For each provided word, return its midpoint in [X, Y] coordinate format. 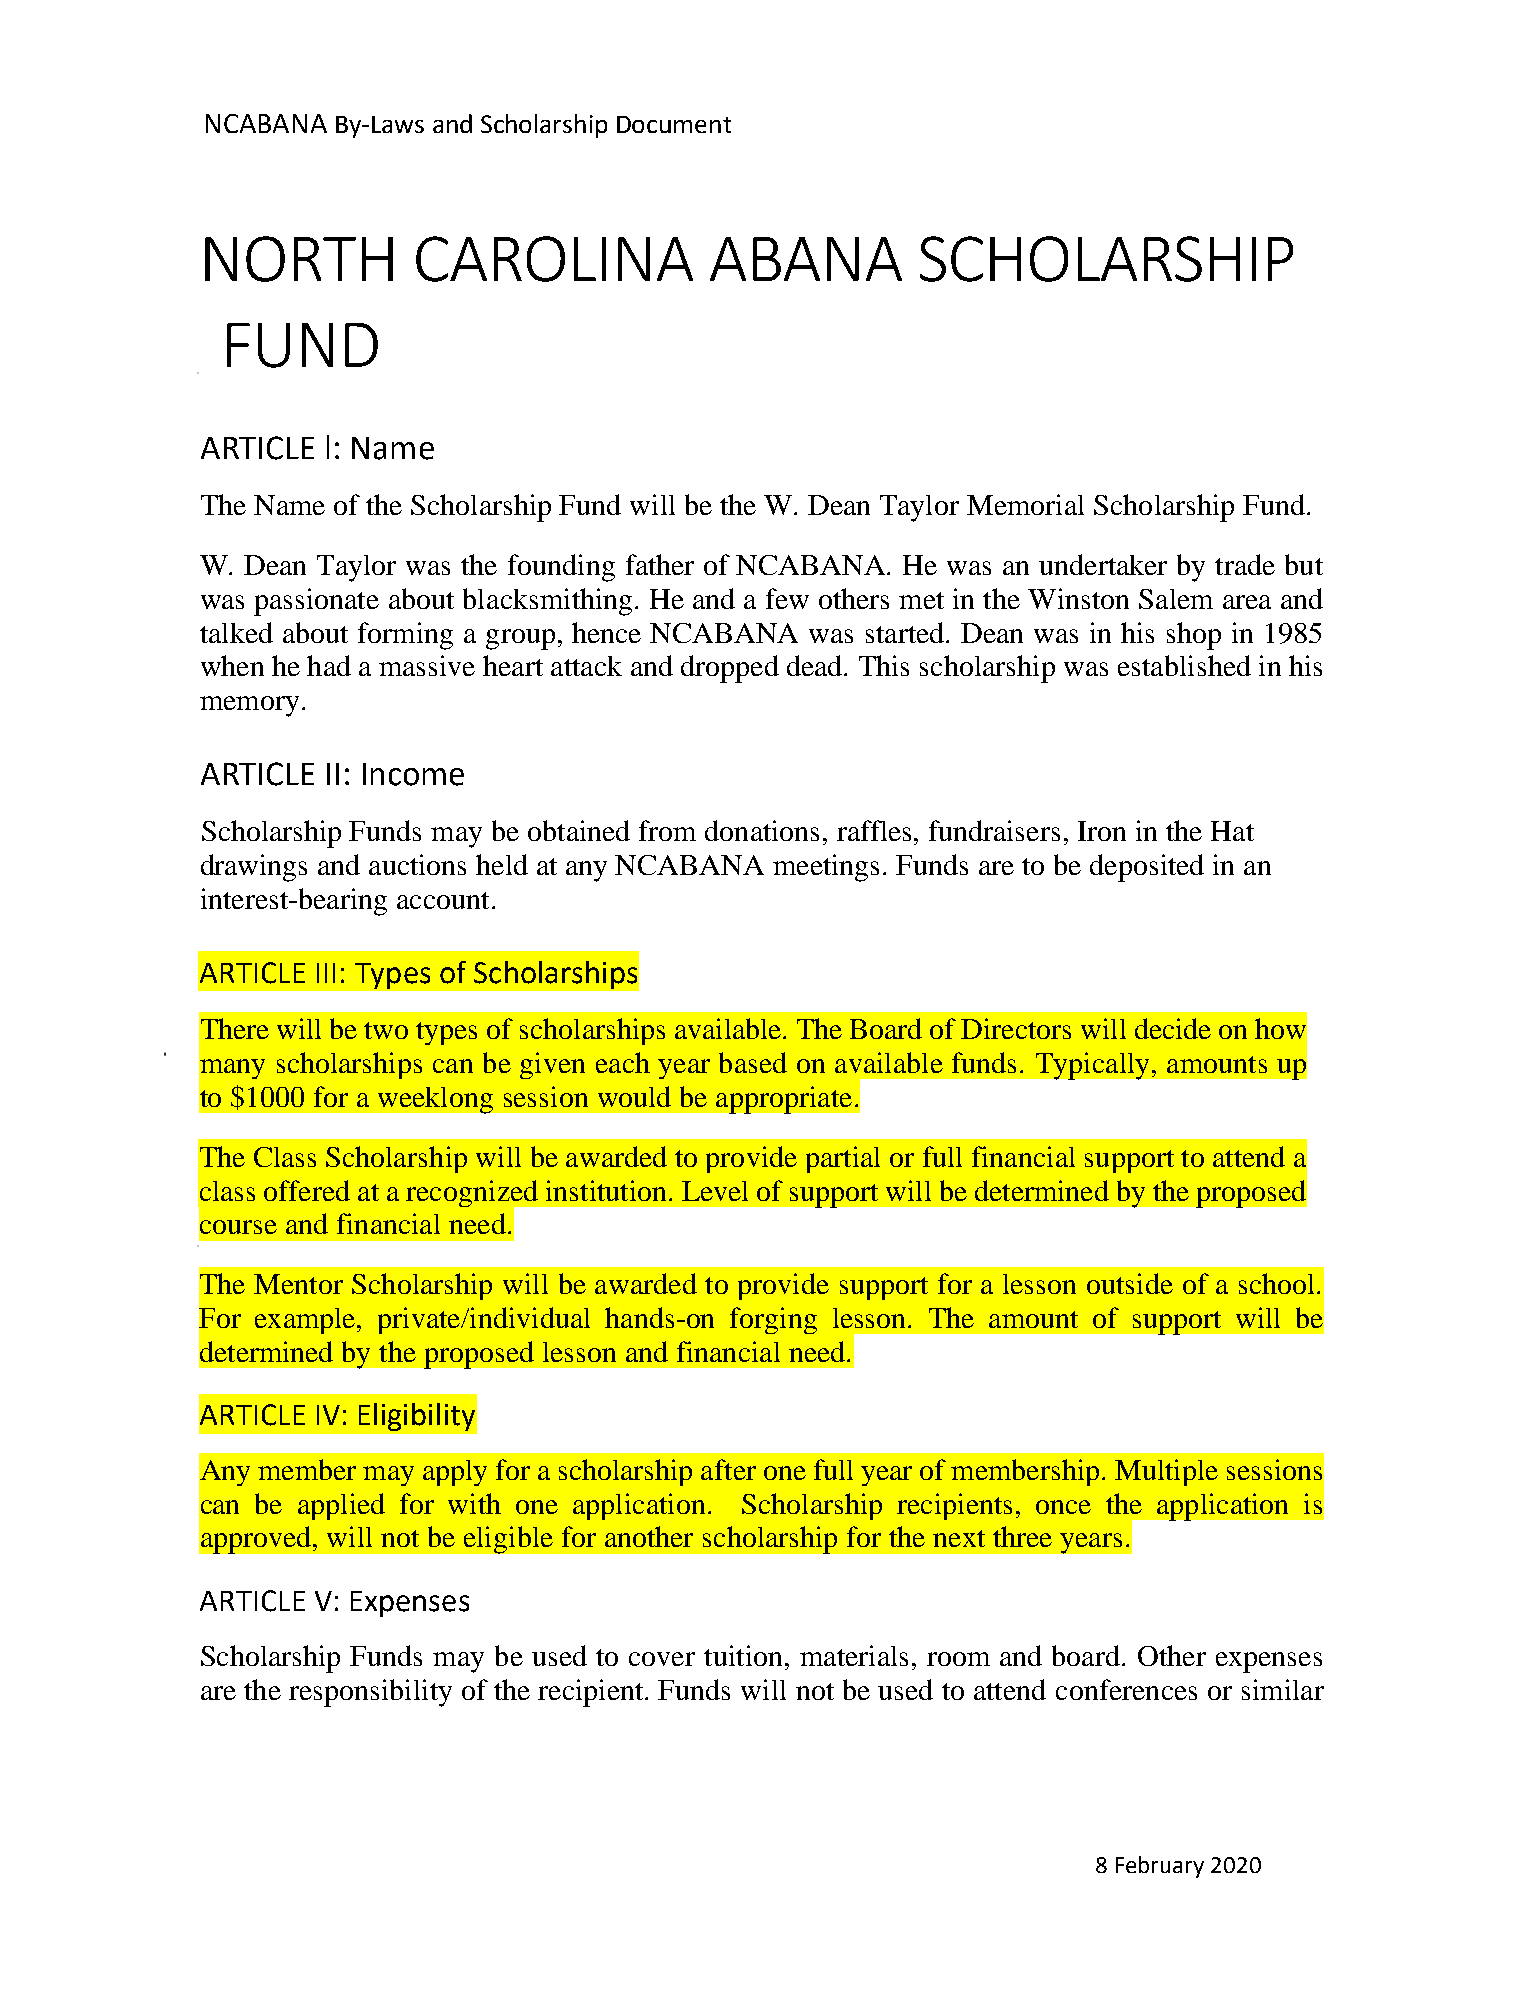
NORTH [299, 259]
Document [674, 124]
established [1184, 665]
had [329, 665]
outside [1130, 1283]
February [1160, 1867]
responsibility [370, 1693]
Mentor [298, 1284]
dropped [730, 669]
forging [773, 1320]
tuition [743, 1655]
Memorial [1025, 504]
